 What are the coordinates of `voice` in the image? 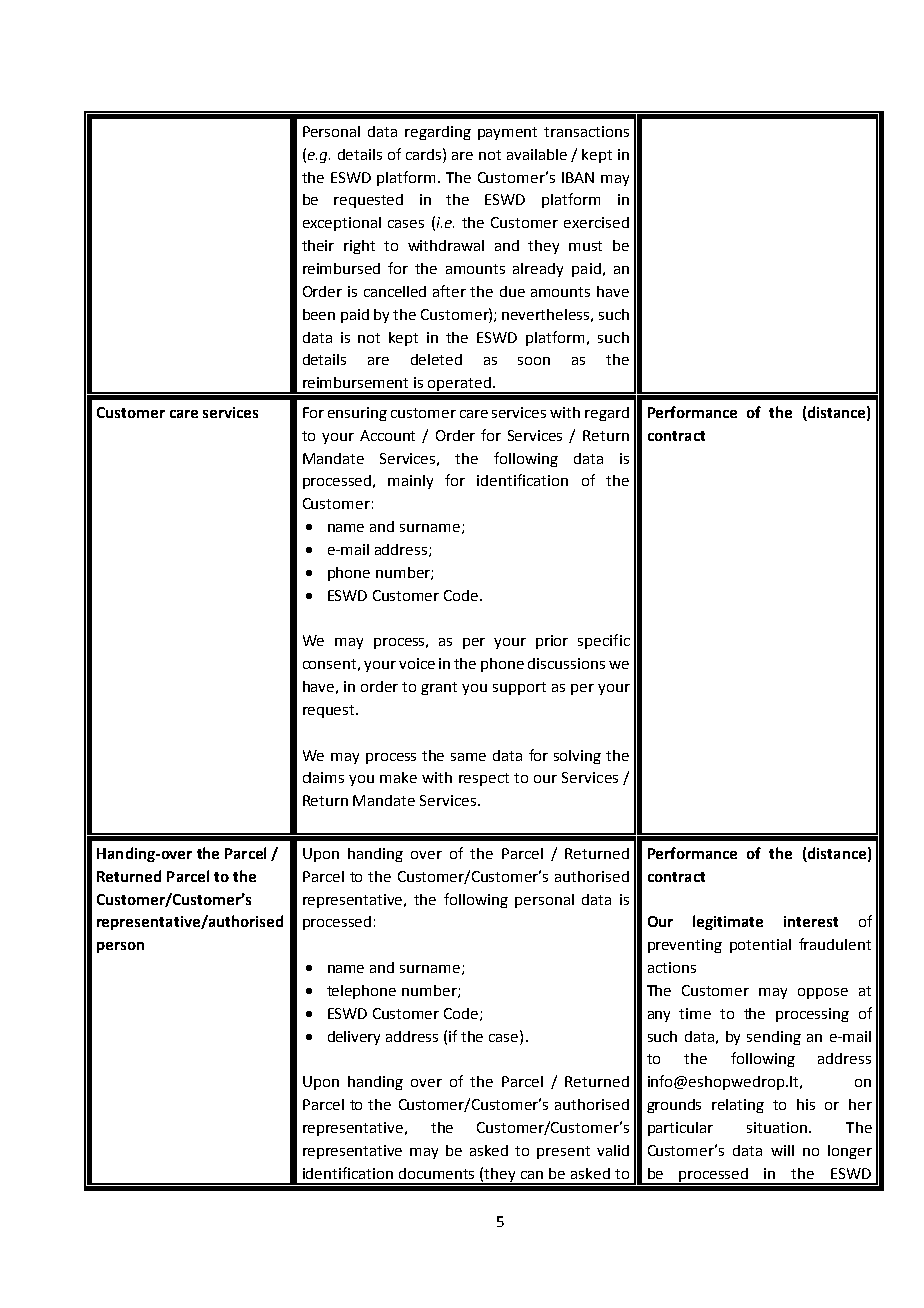 It's located at (417, 663).
